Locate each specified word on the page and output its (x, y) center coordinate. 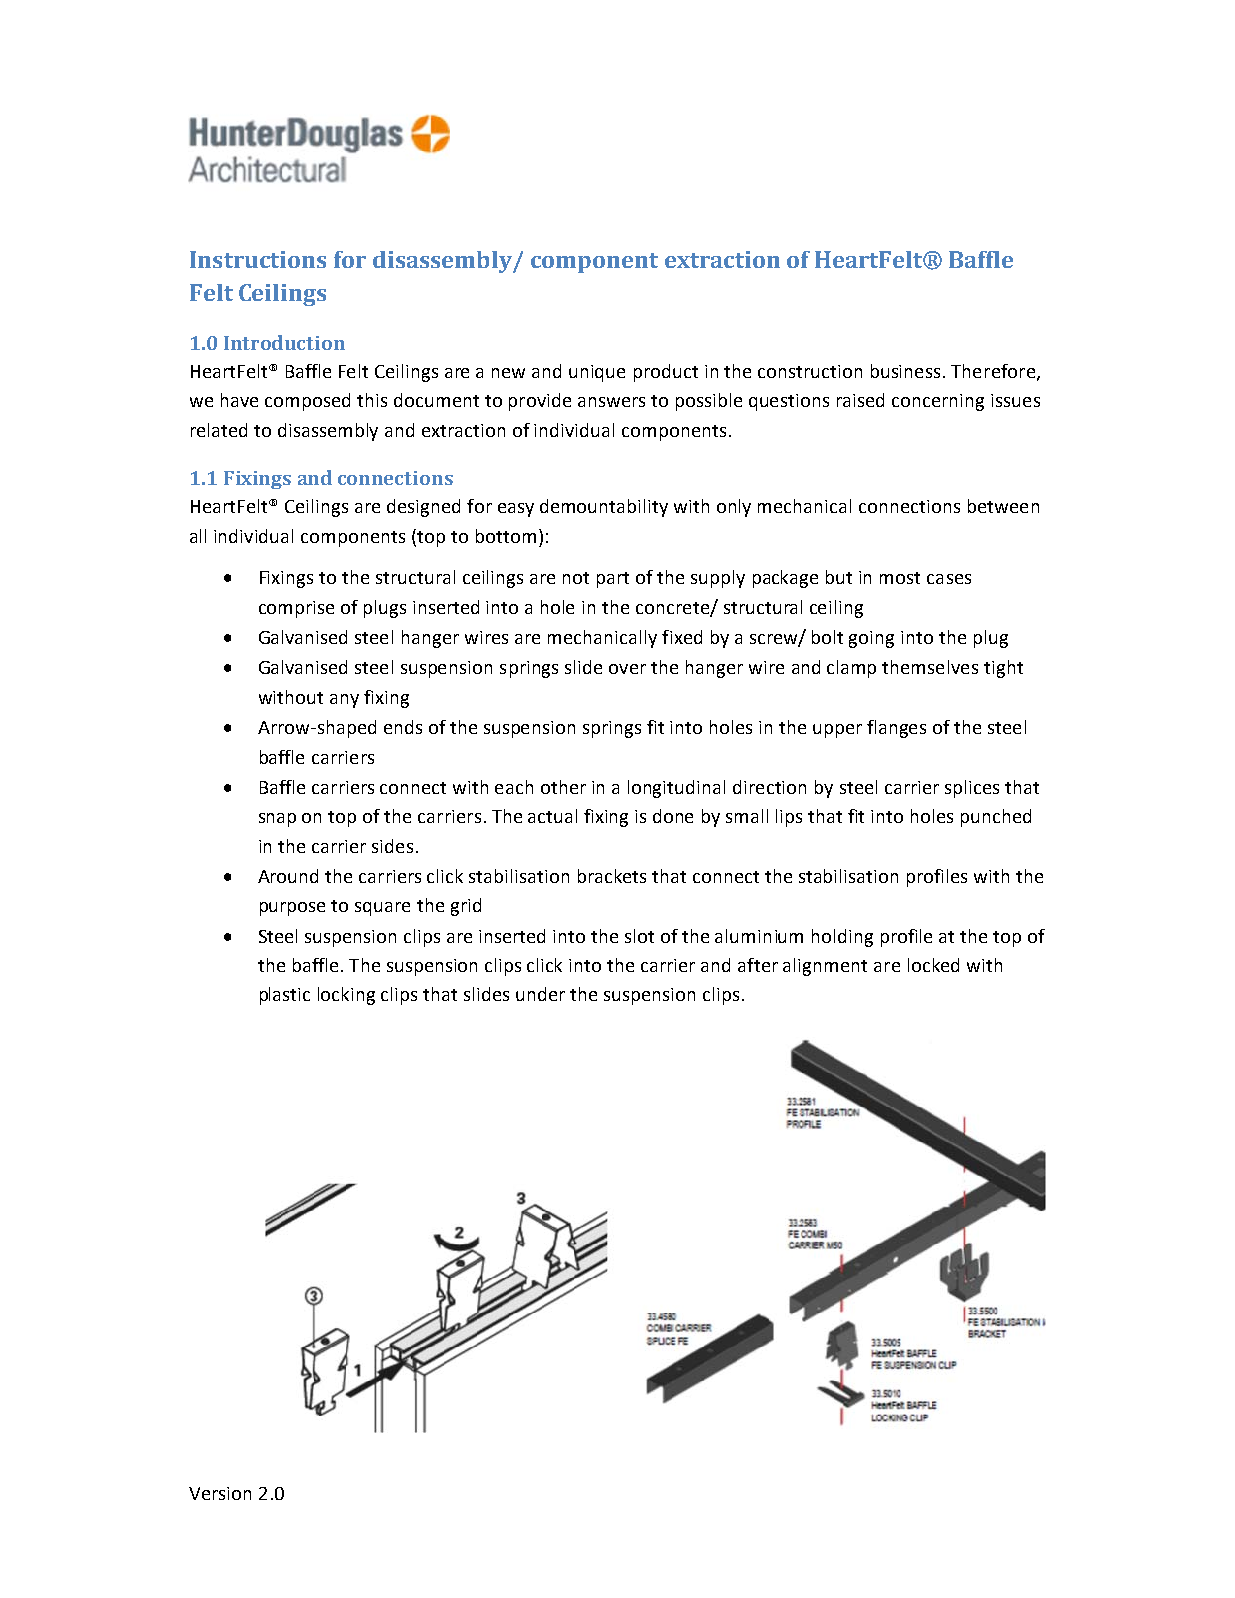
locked (933, 965)
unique (597, 373)
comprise (296, 609)
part (613, 580)
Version (220, 1493)
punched (996, 818)
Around (288, 876)
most (900, 578)
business (905, 371)
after (758, 965)
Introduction (284, 342)
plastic (285, 996)
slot (639, 936)
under (540, 994)
